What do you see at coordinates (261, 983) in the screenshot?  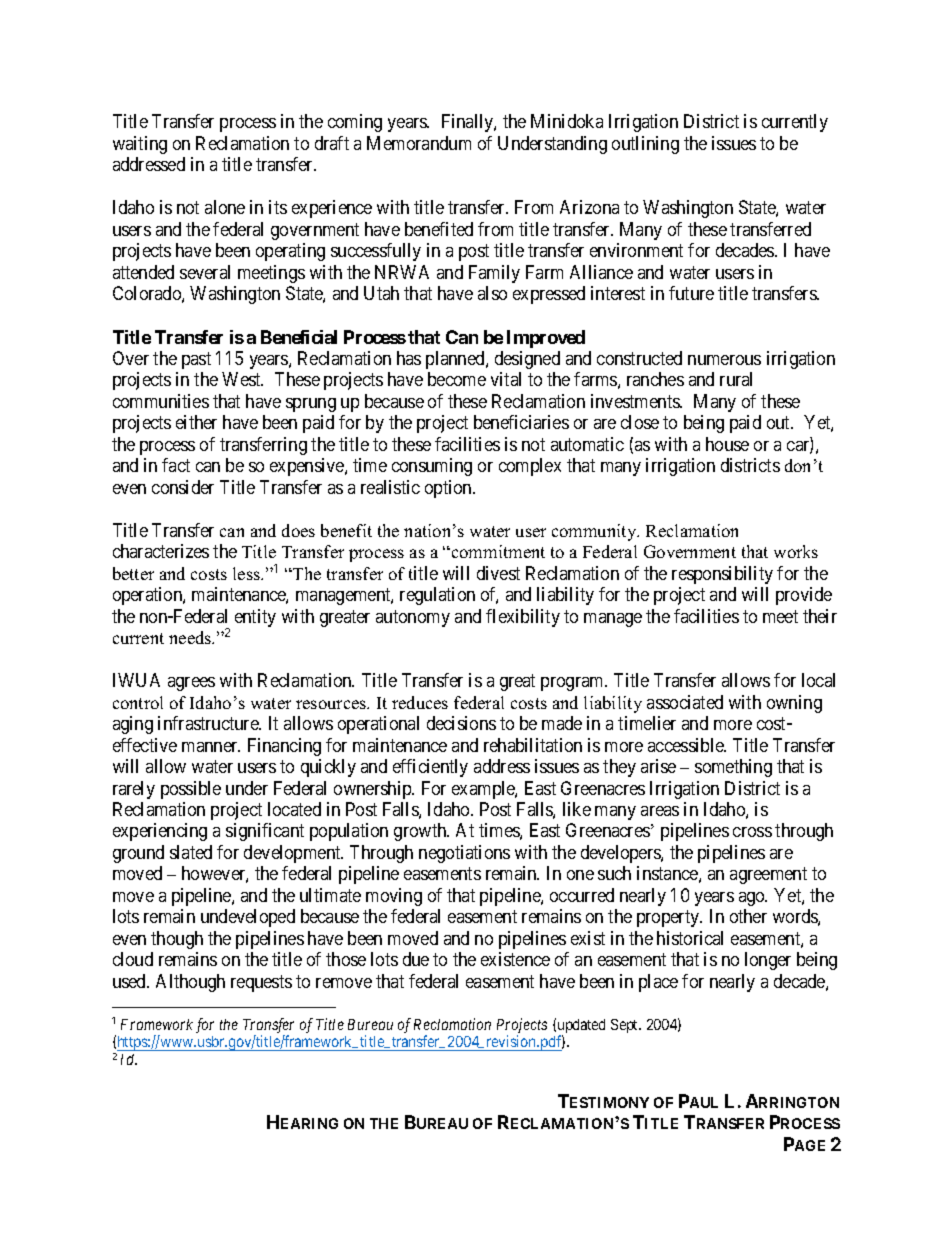 I see `requests` at bounding box center [261, 983].
